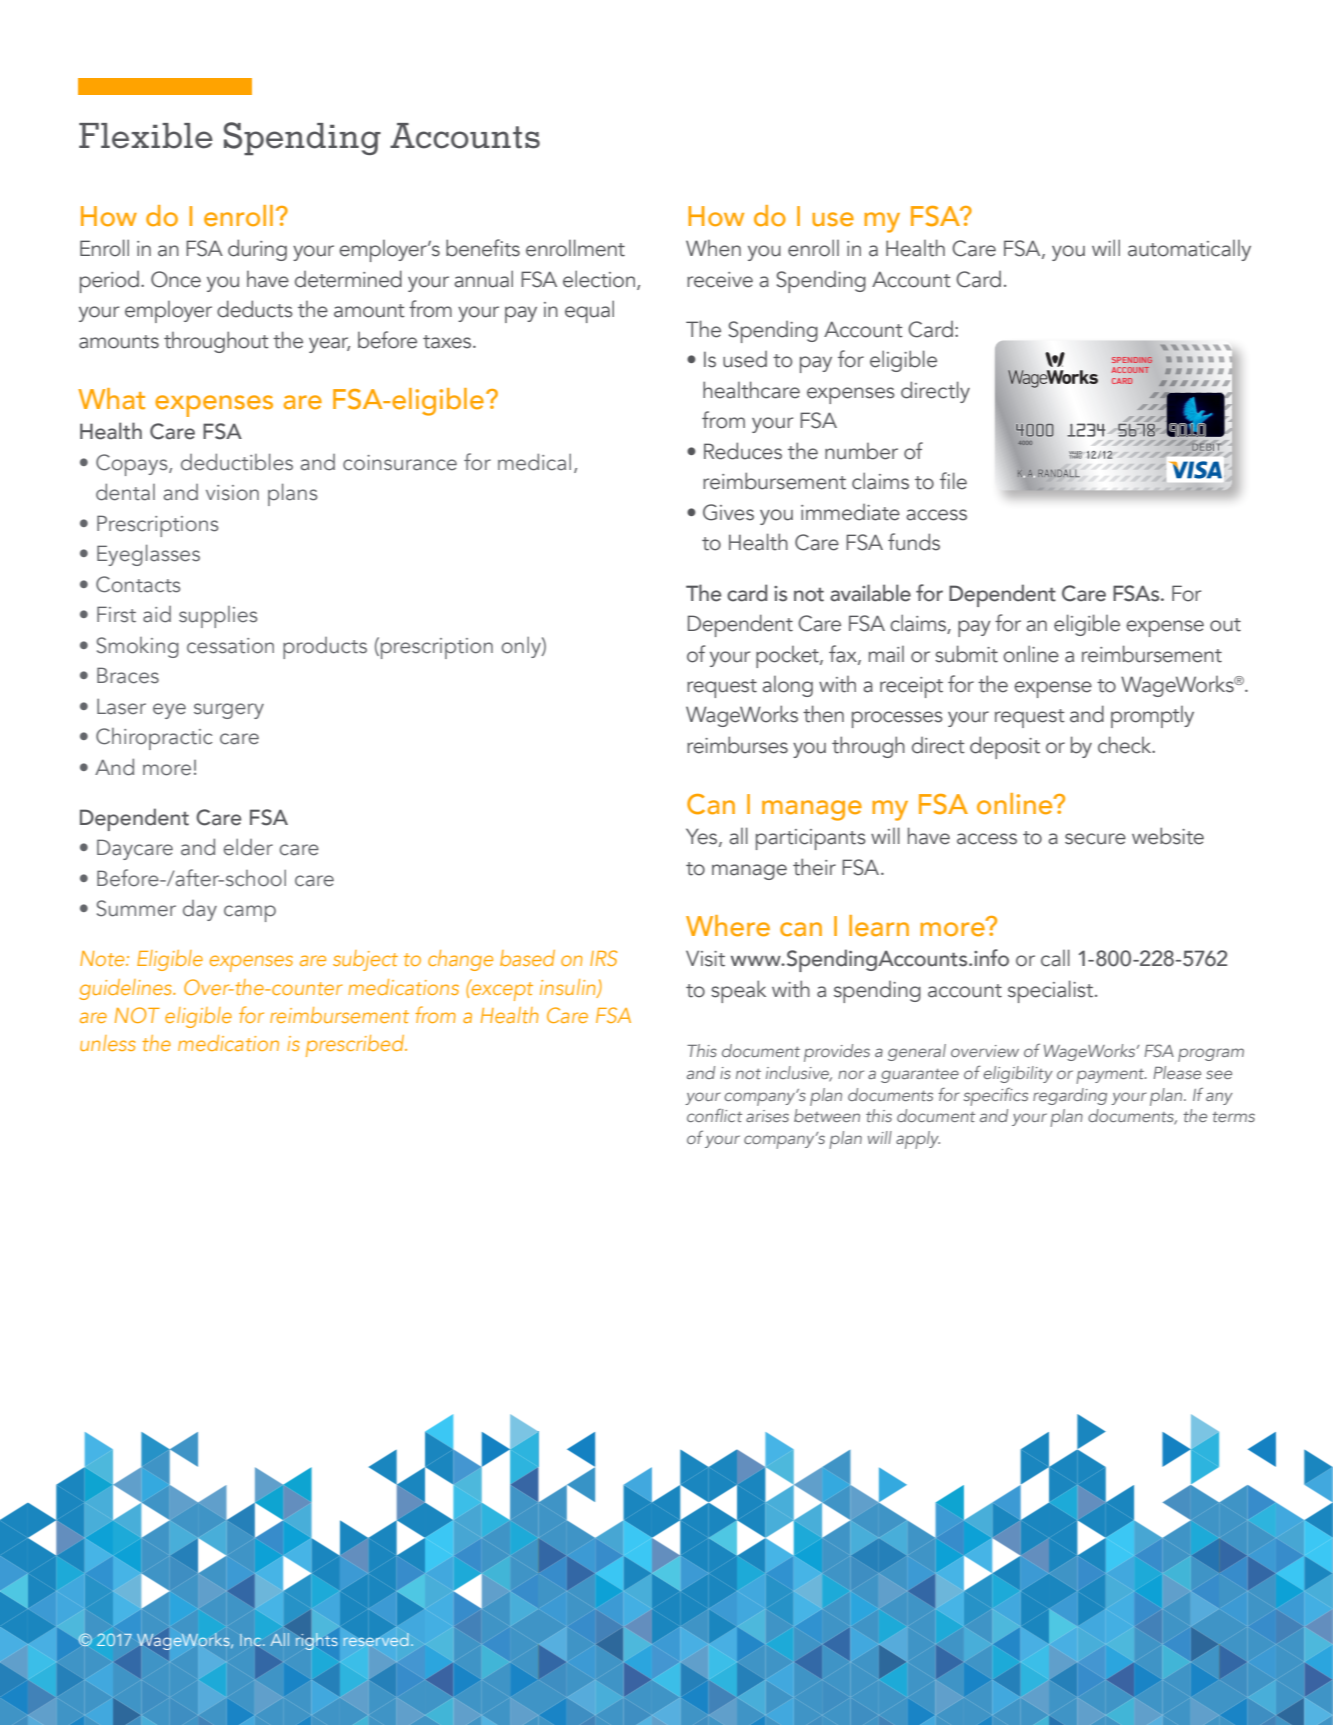  I want to click on regarding, so click(1070, 1096).
